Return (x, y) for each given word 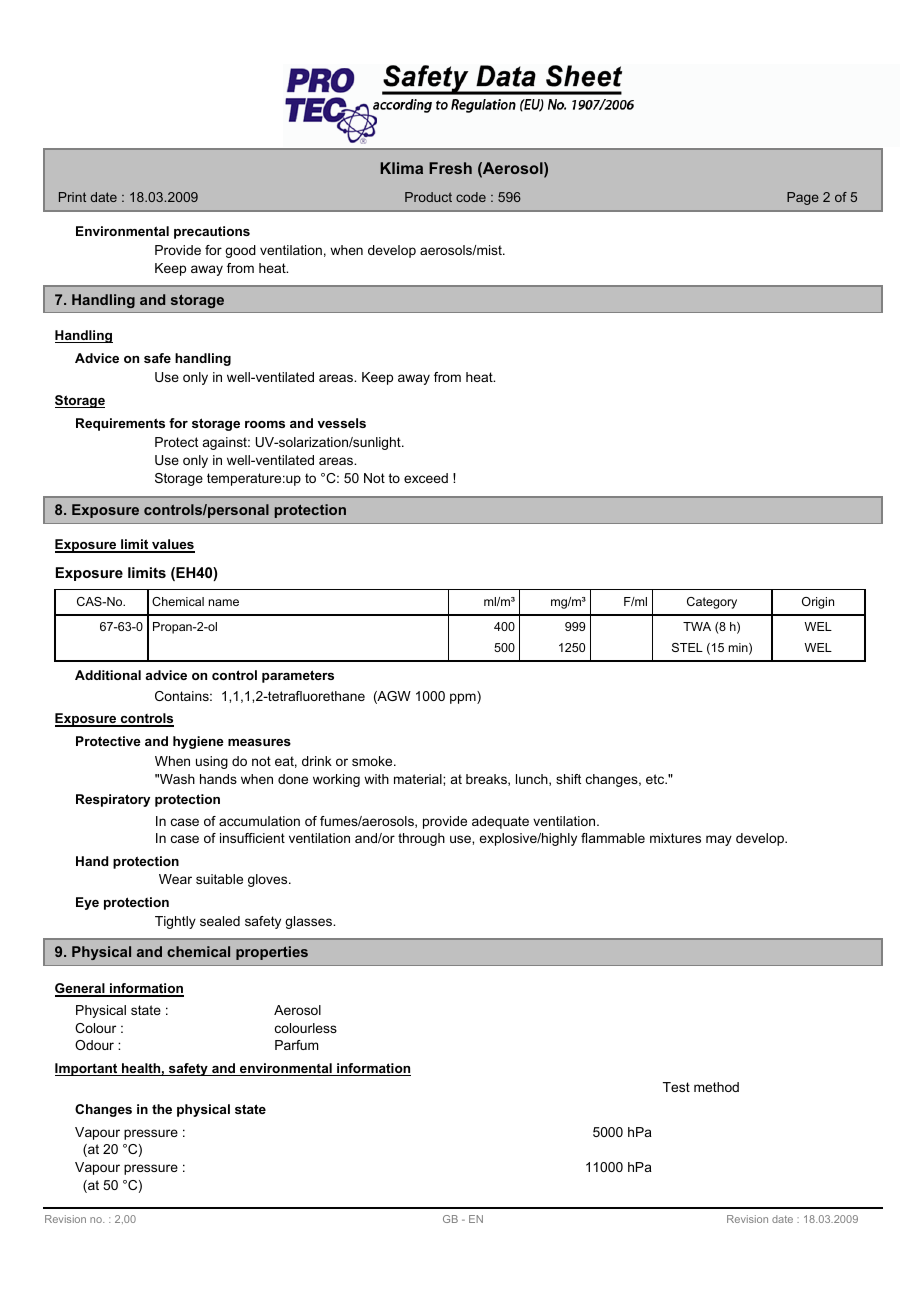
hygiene (198, 742)
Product (428, 197)
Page (803, 198)
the (162, 1109)
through (421, 839)
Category (712, 603)
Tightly (175, 922)
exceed (426, 478)
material (419, 779)
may (719, 840)
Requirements (120, 424)
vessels (341, 423)
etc (656, 779)
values (172, 546)
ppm (464, 697)
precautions (212, 232)
